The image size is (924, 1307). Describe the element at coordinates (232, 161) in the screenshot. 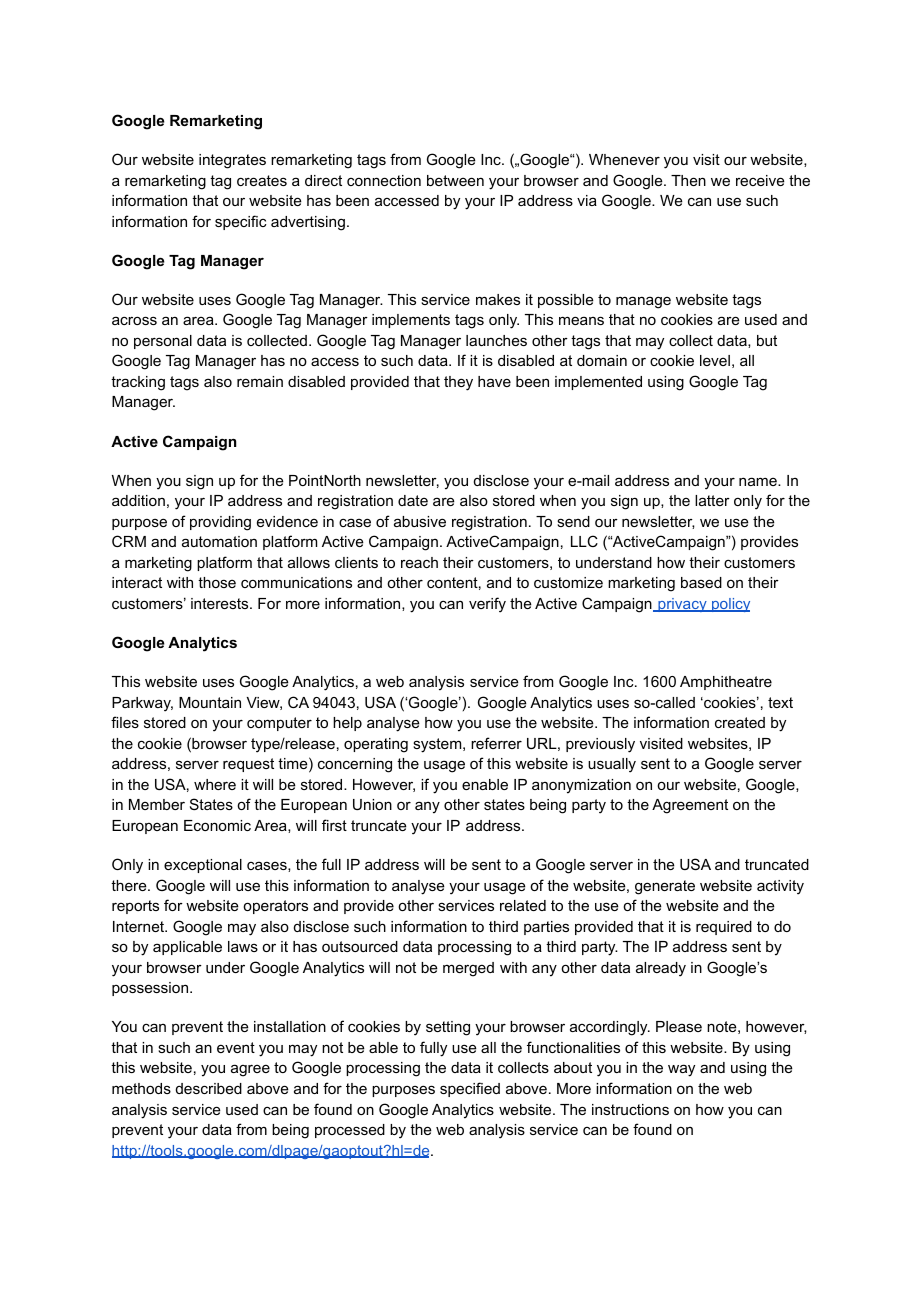

I see `integrates` at that location.
